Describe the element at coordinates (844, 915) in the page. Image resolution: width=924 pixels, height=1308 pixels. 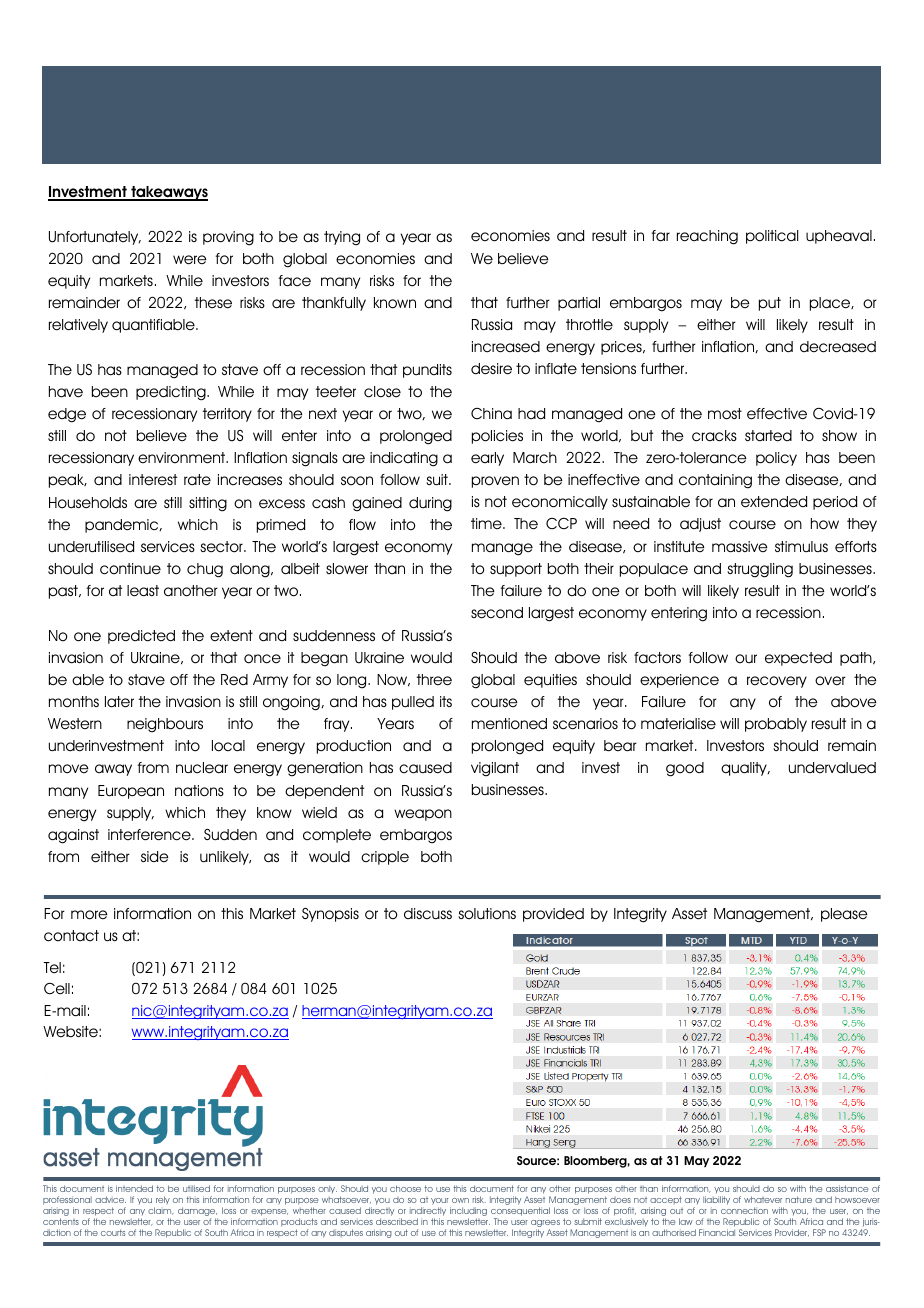
I see `please` at that location.
